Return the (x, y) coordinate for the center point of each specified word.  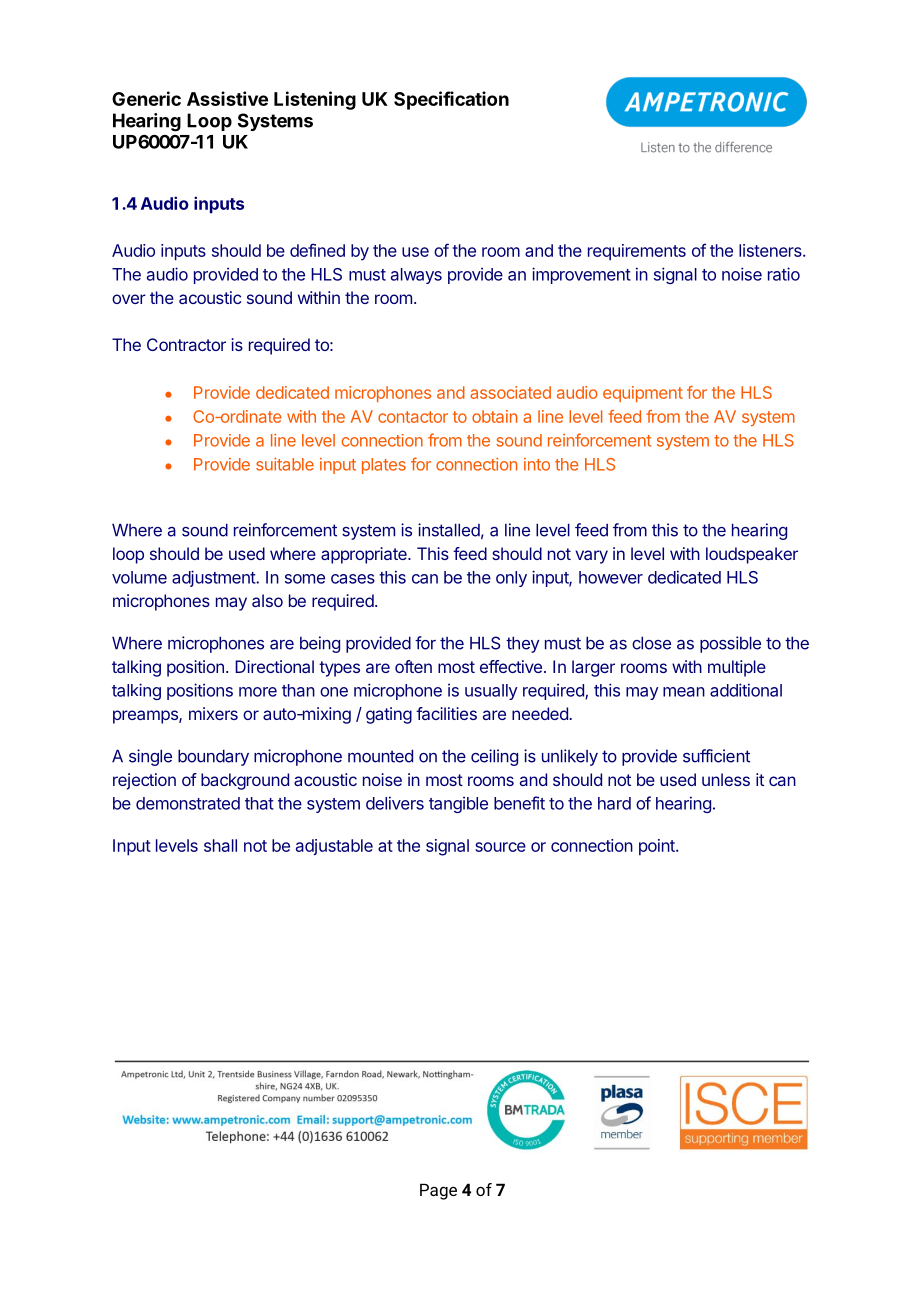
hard (614, 803)
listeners (771, 250)
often (413, 666)
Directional (274, 666)
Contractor (186, 344)
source (500, 847)
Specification (451, 100)
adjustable (334, 847)
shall (220, 845)
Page (438, 1191)
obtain (494, 416)
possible (730, 644)
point (658, 847)
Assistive (227, 98)
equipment (643, 394)
